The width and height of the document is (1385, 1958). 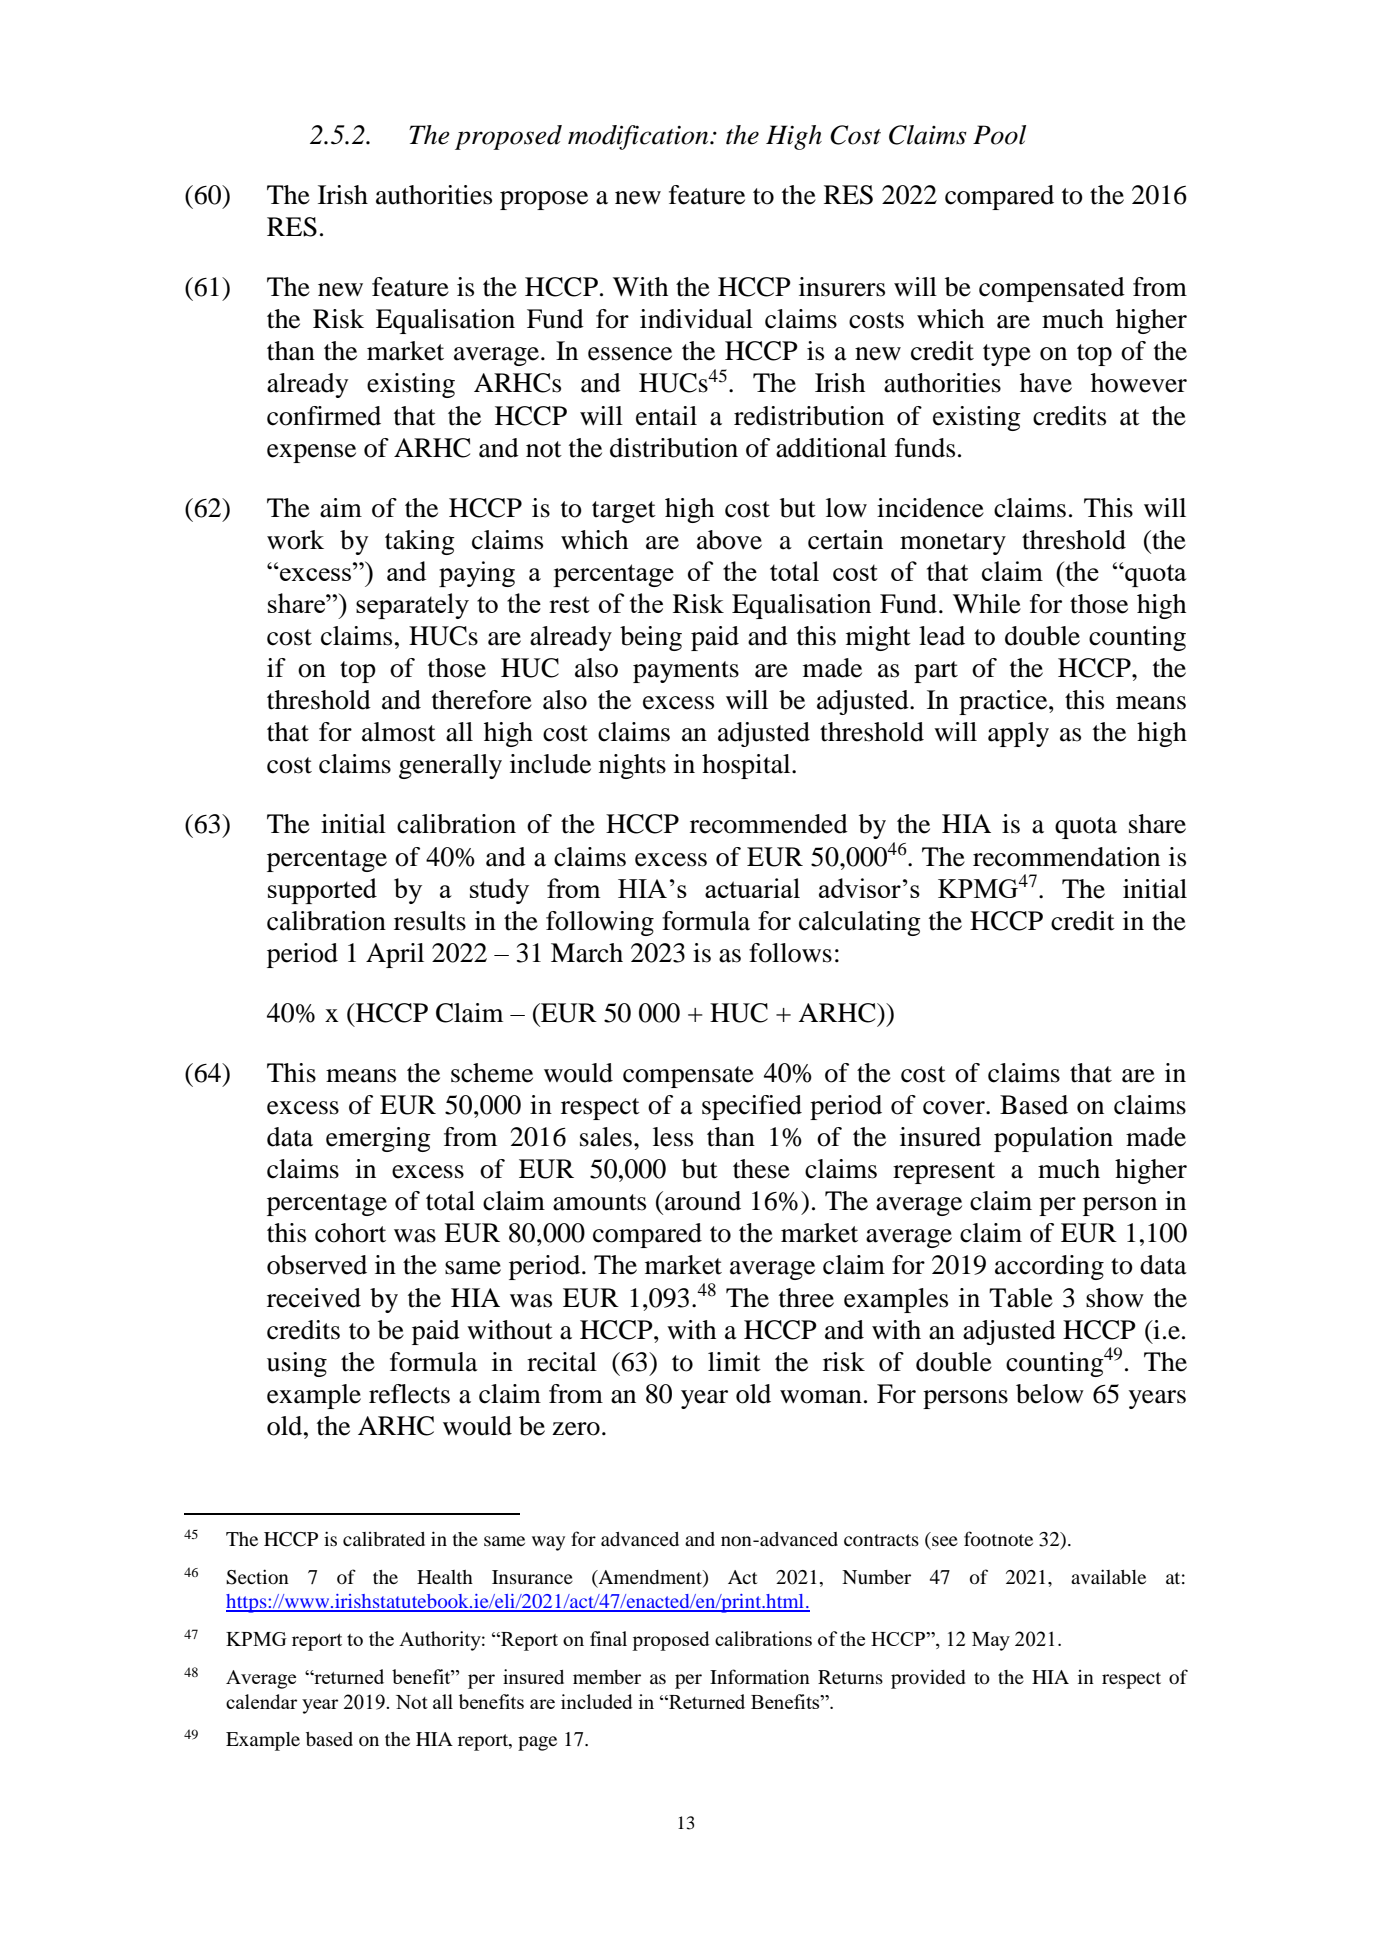 I want to click on population, so click(x=1053, y=1139).
